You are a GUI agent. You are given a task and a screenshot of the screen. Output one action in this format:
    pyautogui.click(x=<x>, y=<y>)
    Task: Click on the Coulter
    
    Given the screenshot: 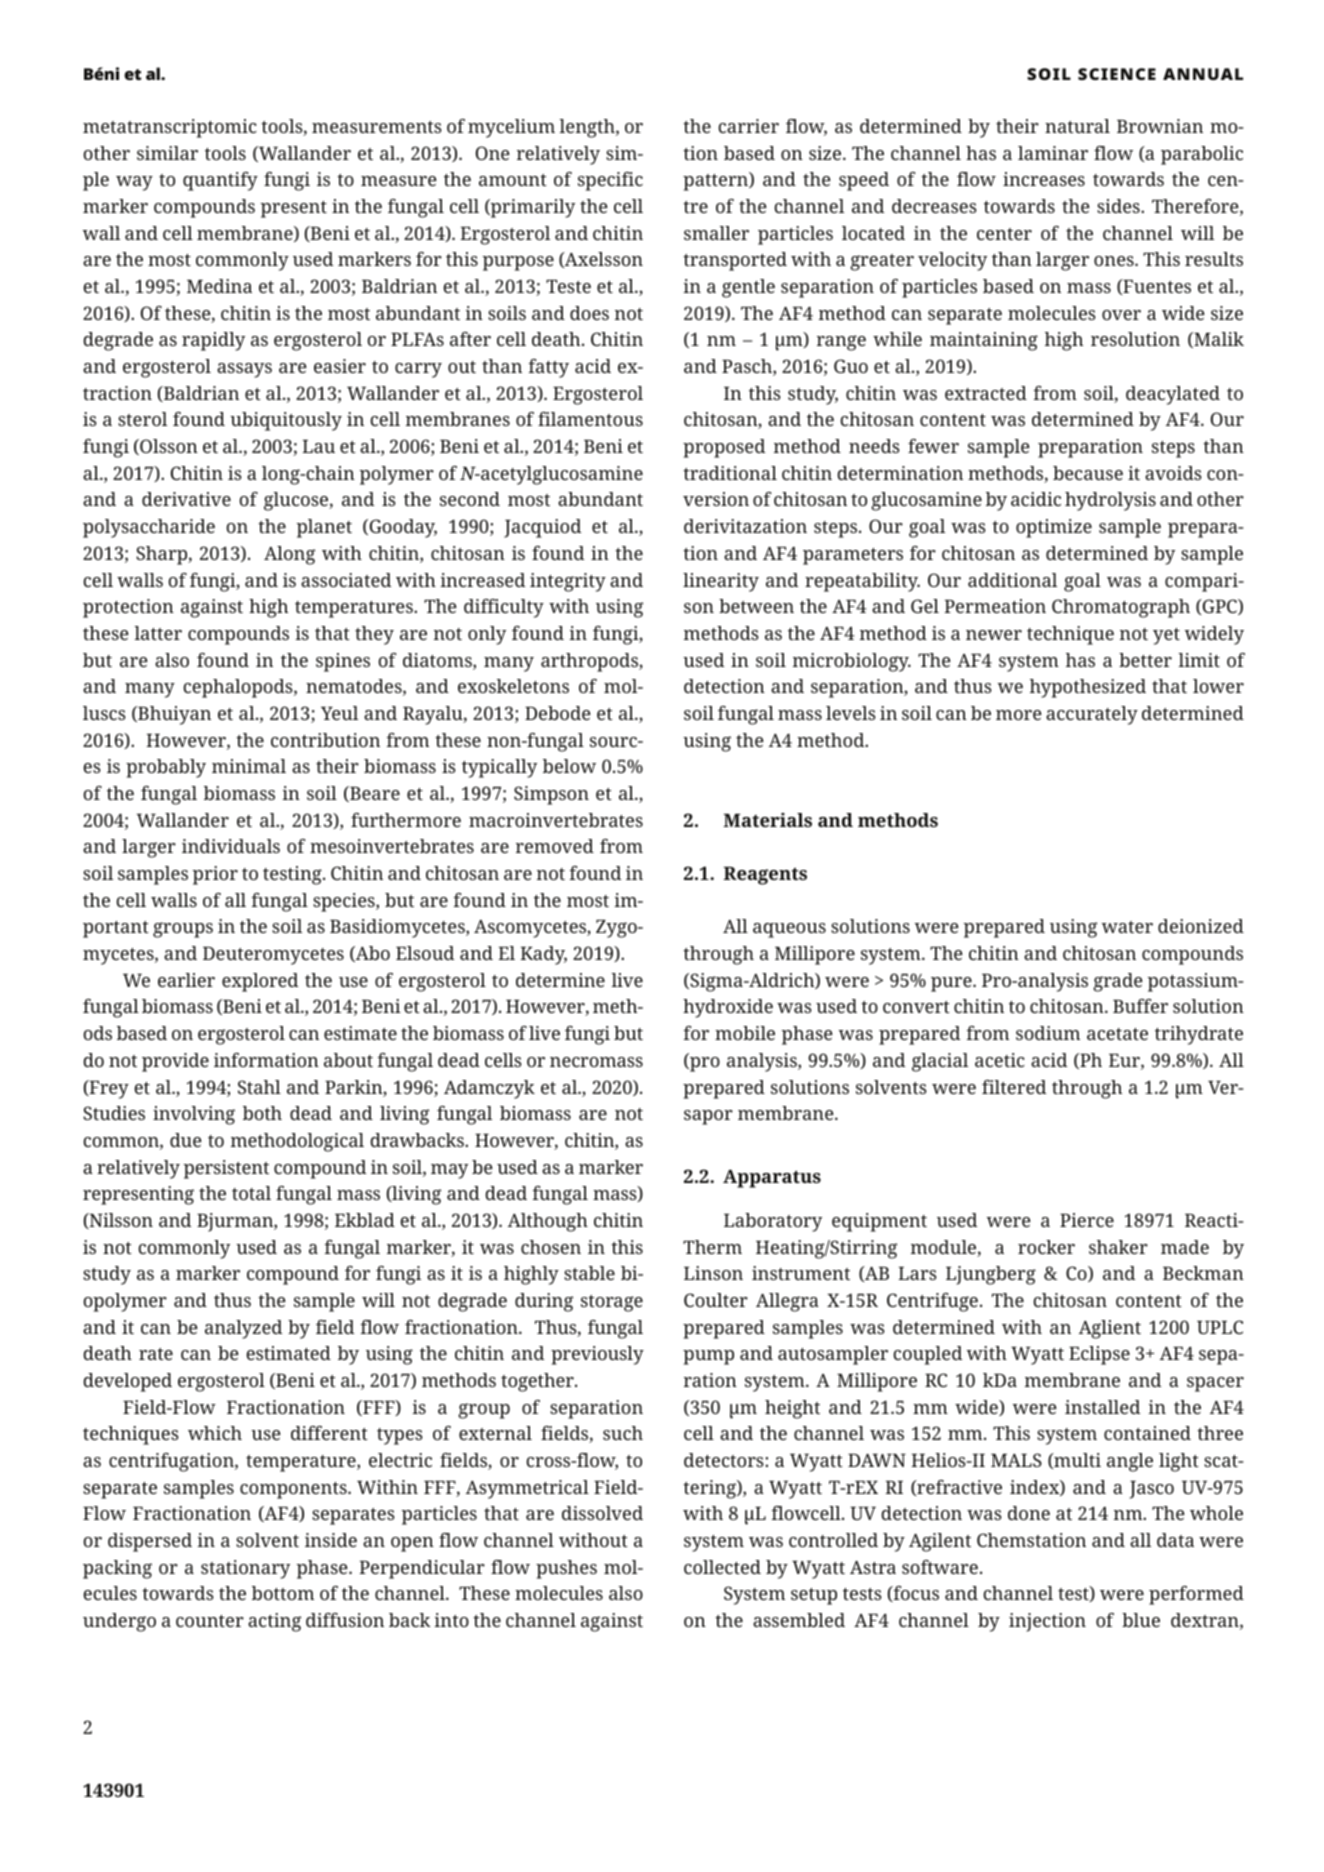 What is the action you would take?
    pyautogui.click(x=716, y=1300)
